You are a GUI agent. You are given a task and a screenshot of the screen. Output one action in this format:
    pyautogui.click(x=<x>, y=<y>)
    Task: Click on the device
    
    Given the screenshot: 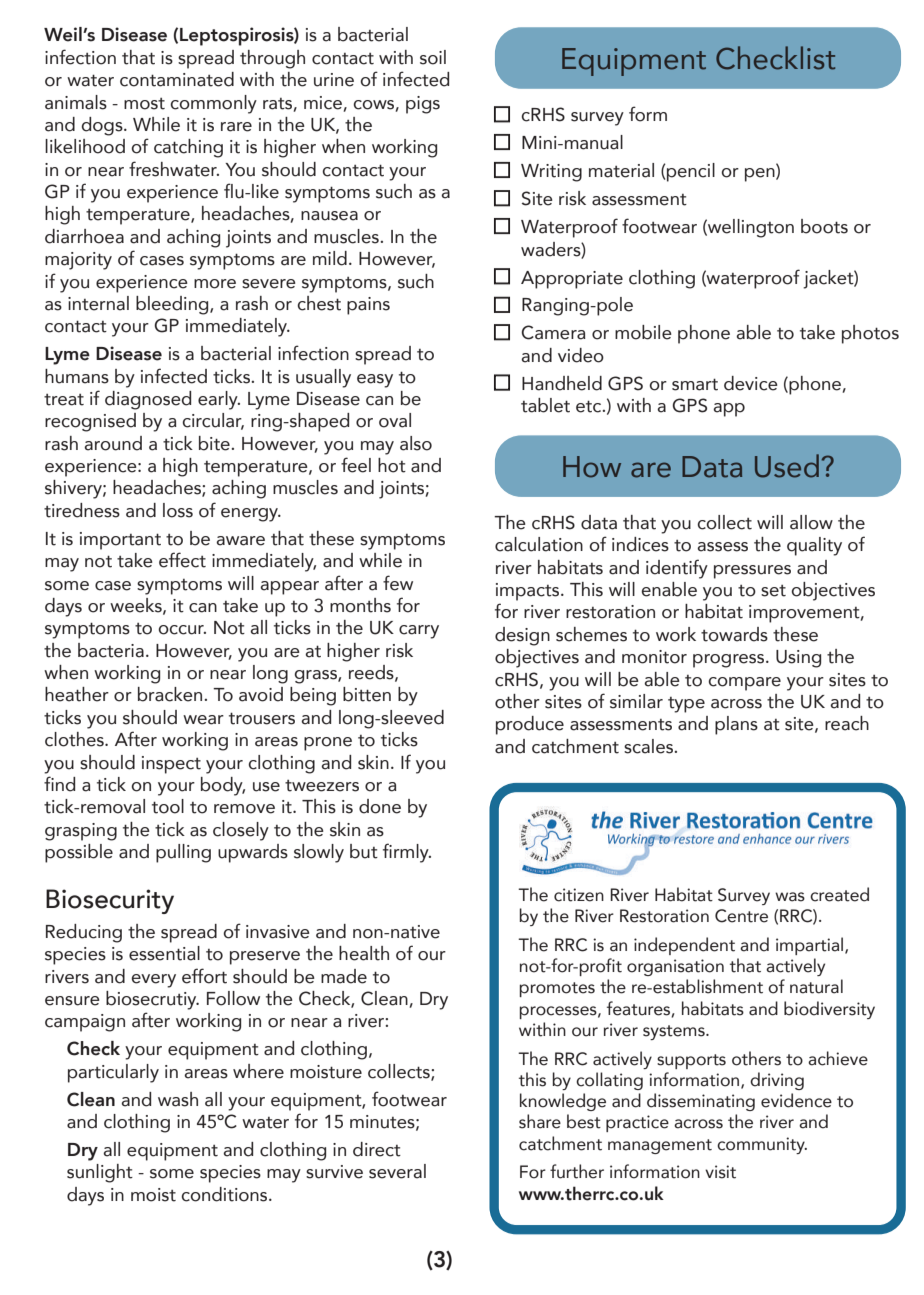 What is the action you would take?
    pyautogui.click(x=751, y=383)
